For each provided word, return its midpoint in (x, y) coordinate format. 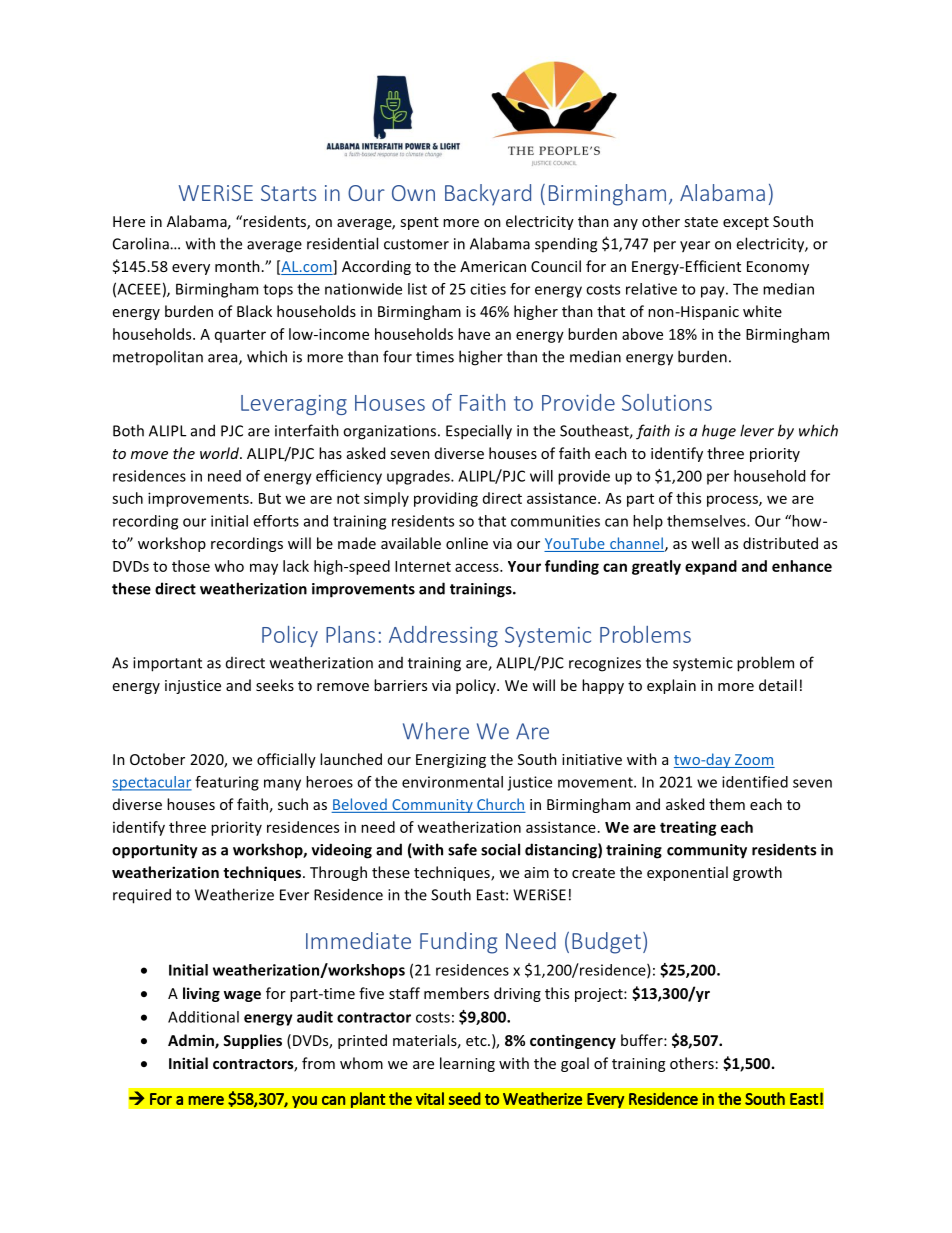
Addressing (443, 636)
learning (467, 1064)
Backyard (488, 195)
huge (719, 432)
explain (671, 686)
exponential (687, 873)
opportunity (155, 851)
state (701, 222)
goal (575, 1064)
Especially (479, 432)
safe (462, 849)
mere (206, 1100)
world (220, 453)
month (237, 266)
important (167, 664)
